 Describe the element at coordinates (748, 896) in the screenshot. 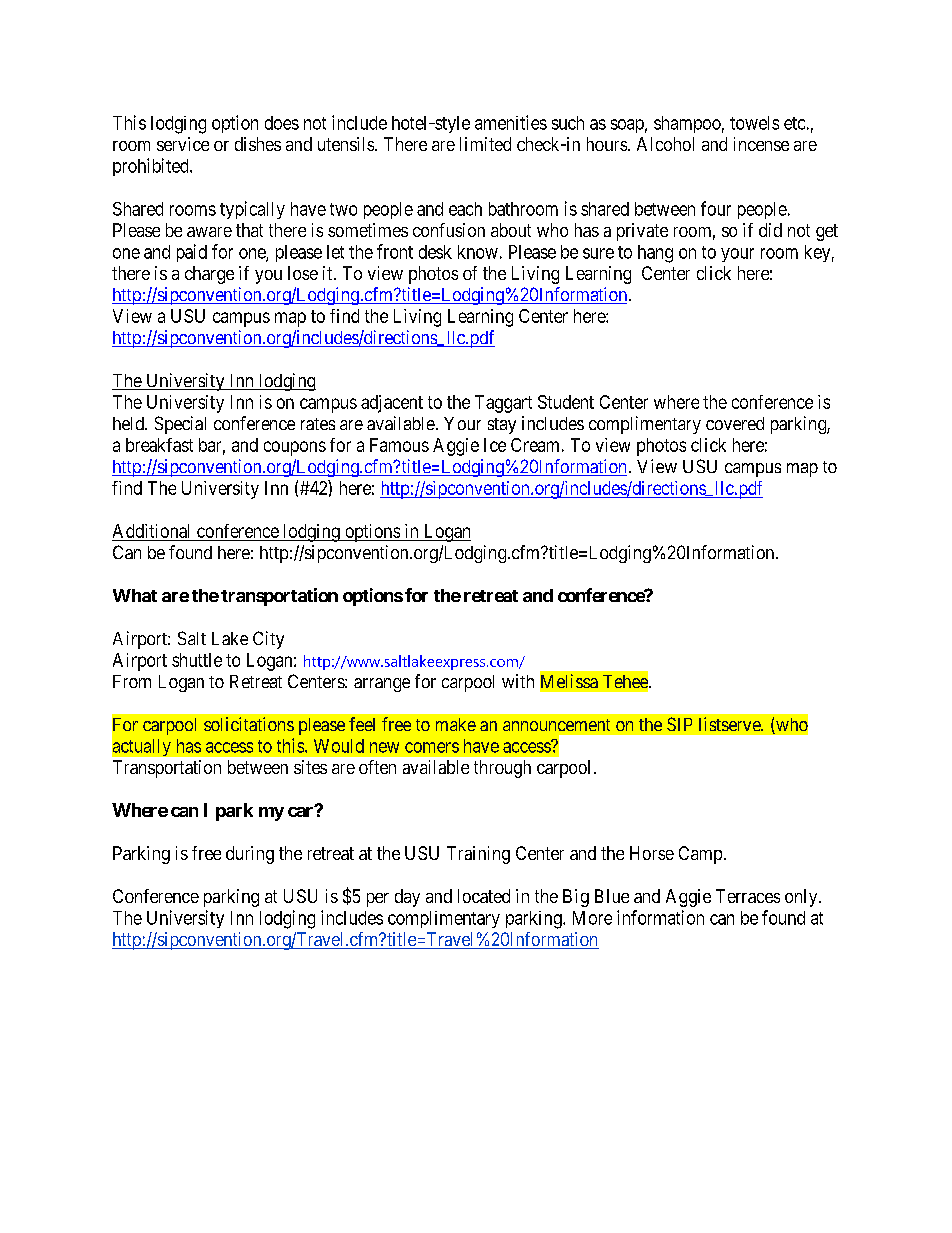

I see `Terraces` at that location.
